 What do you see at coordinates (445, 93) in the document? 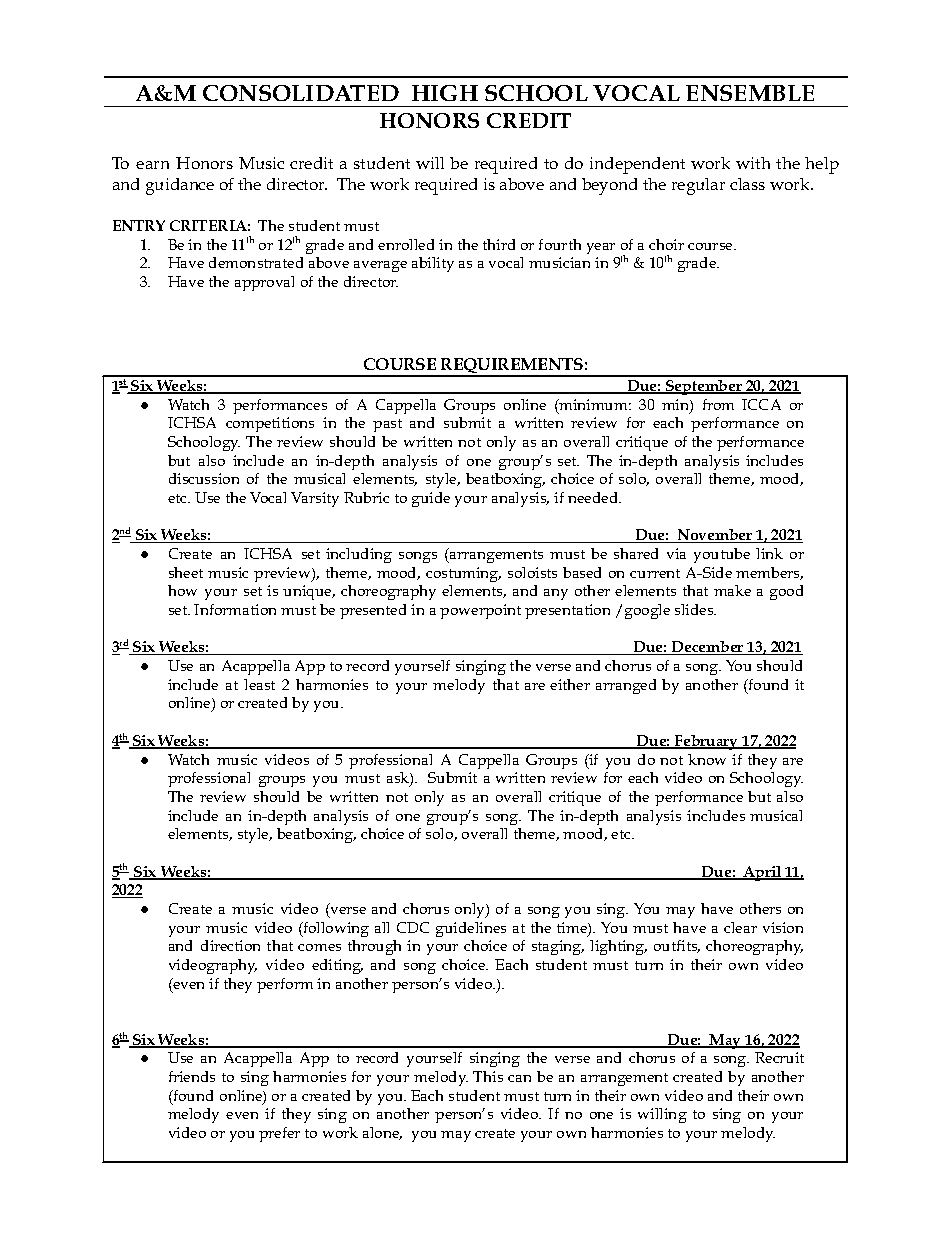
I see `HIGH` at bounding box center [445, 93].
